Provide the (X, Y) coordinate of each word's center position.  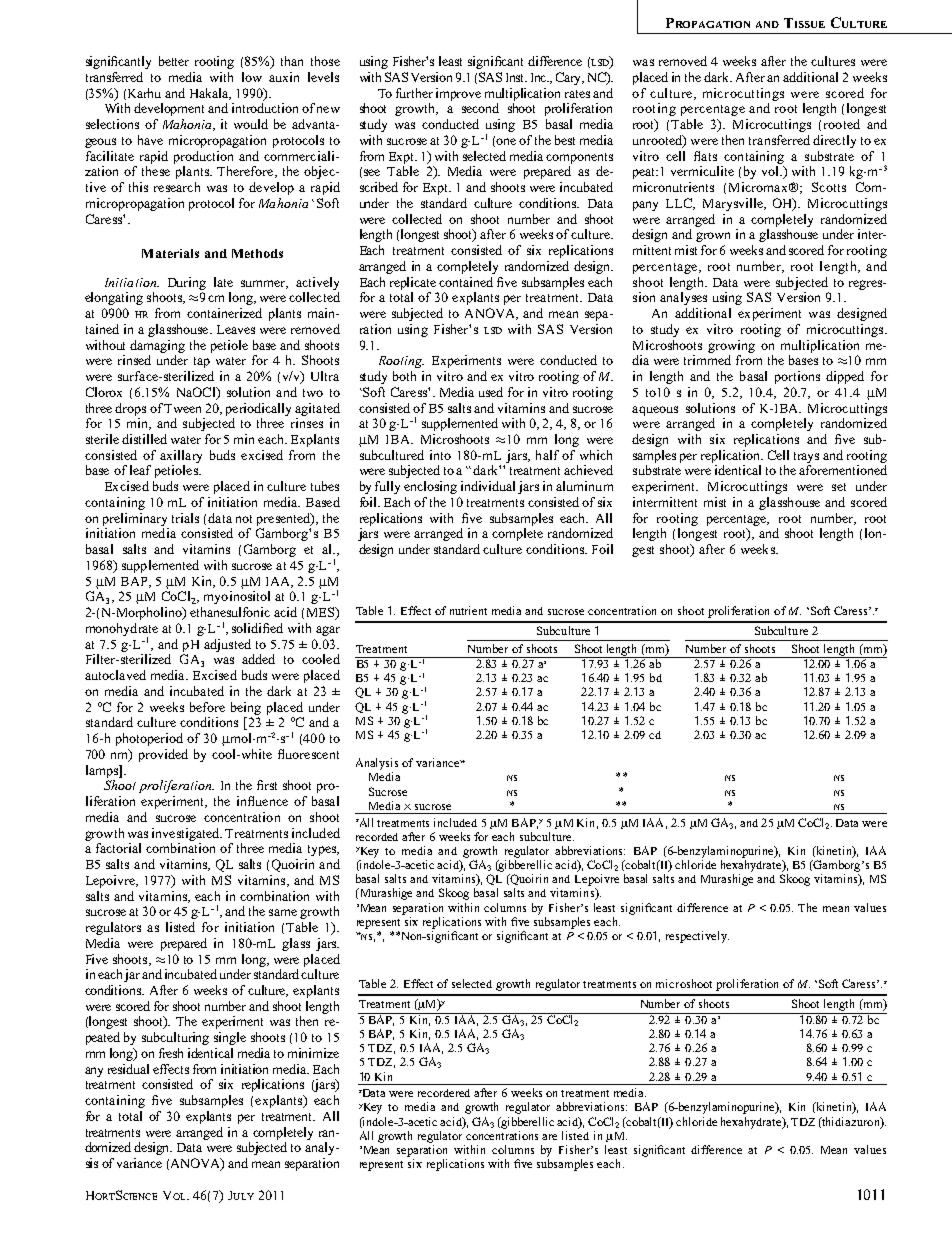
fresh (171, 1053)
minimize (313, 1053)
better (174, 61)
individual (488, 486)
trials (185, 518)
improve (458, 94)
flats (705, 156)
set (839, 487)
